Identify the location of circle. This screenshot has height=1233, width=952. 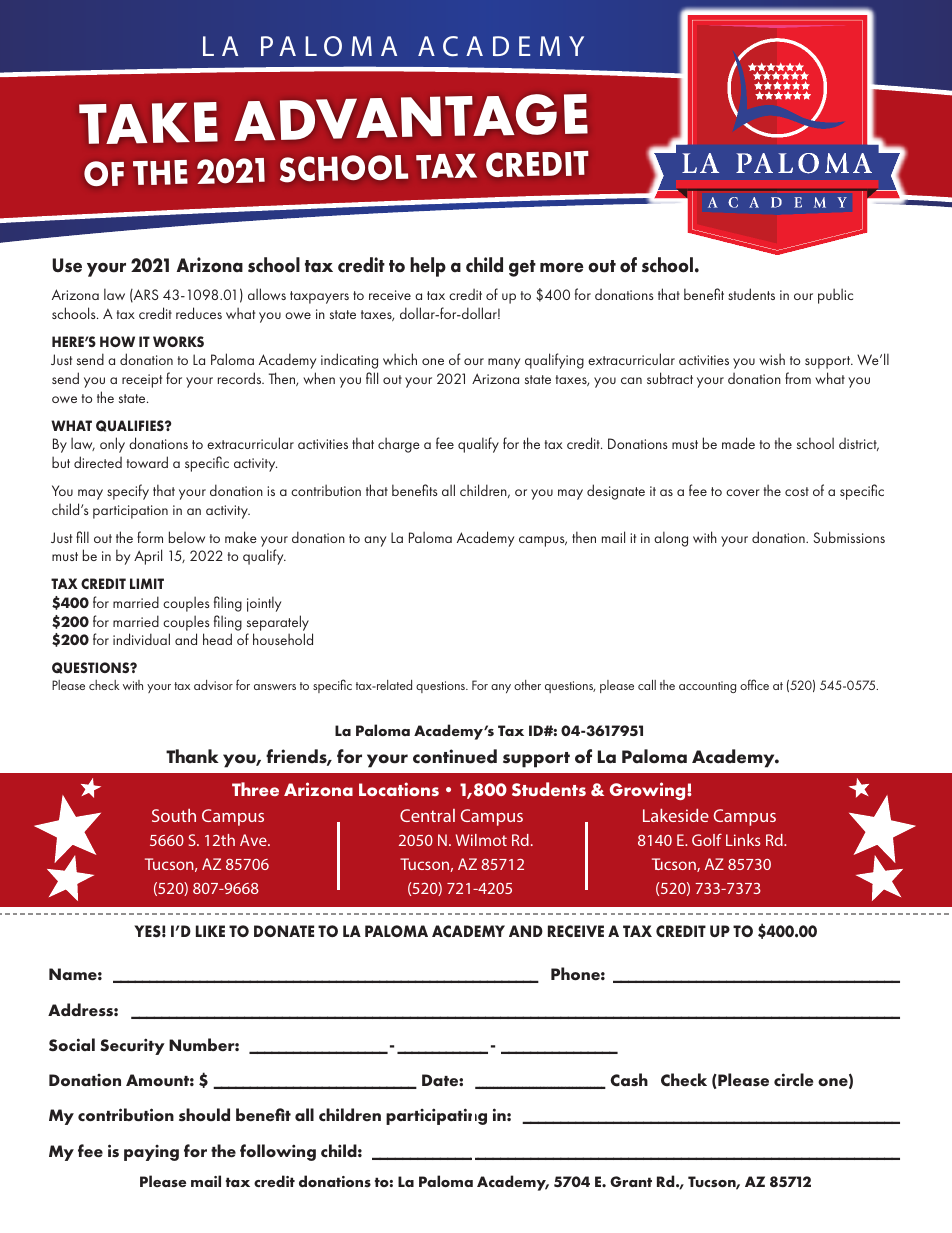
(793, 1080).
